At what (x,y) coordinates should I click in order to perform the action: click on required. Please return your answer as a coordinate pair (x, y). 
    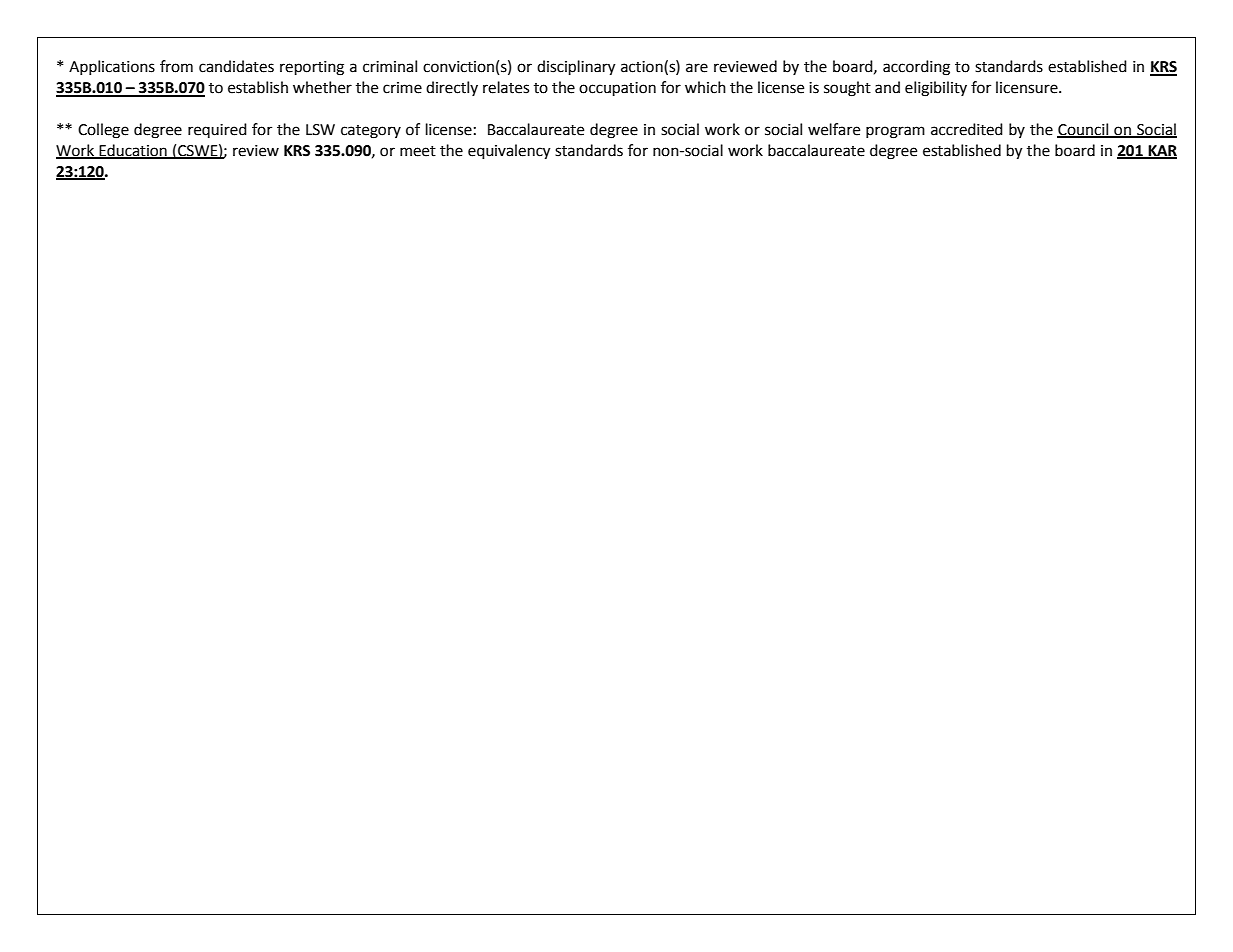
    Looking at the image, I should click on (217, 130).
